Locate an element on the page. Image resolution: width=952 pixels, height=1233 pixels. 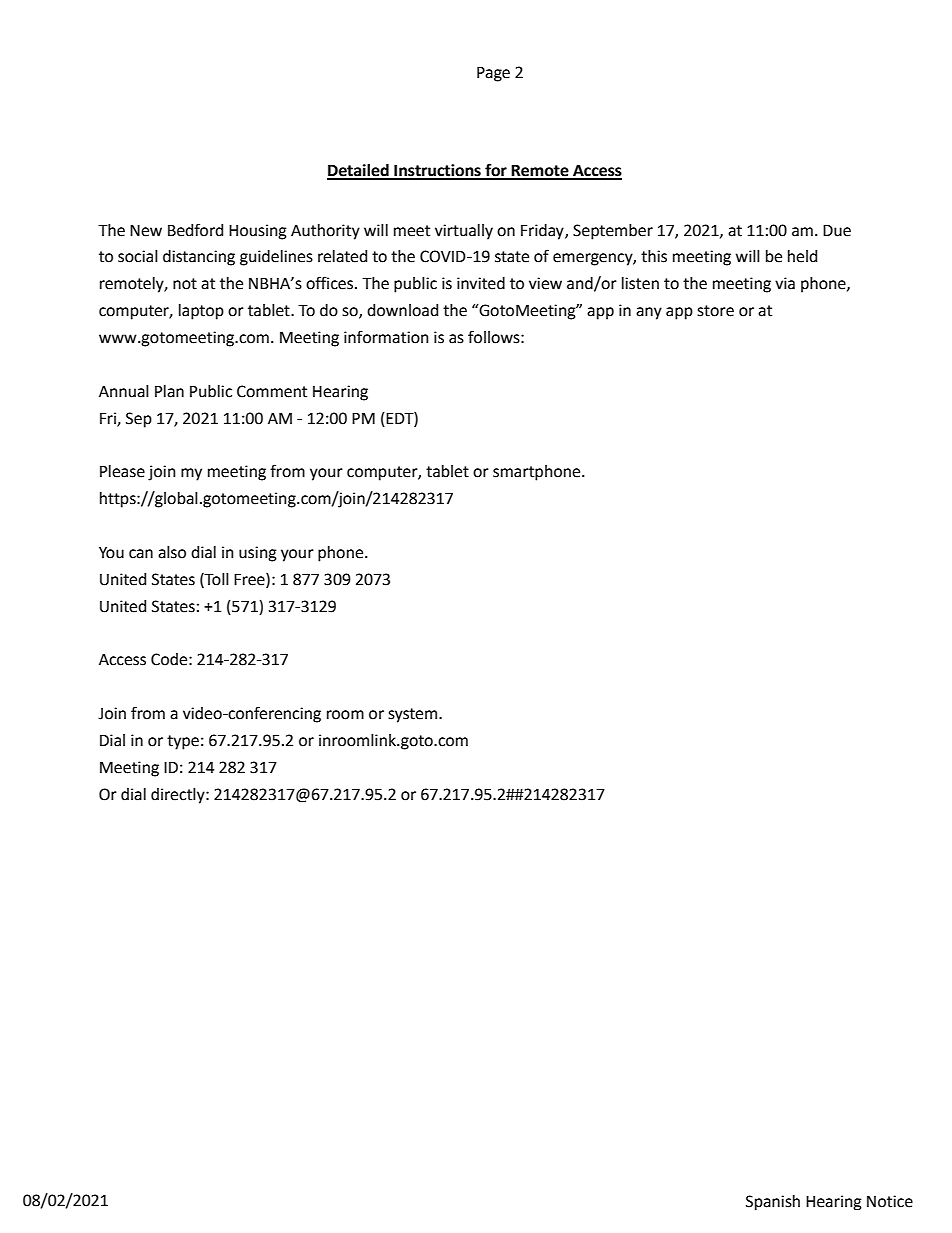
system is located at coordinates (412, 715).
